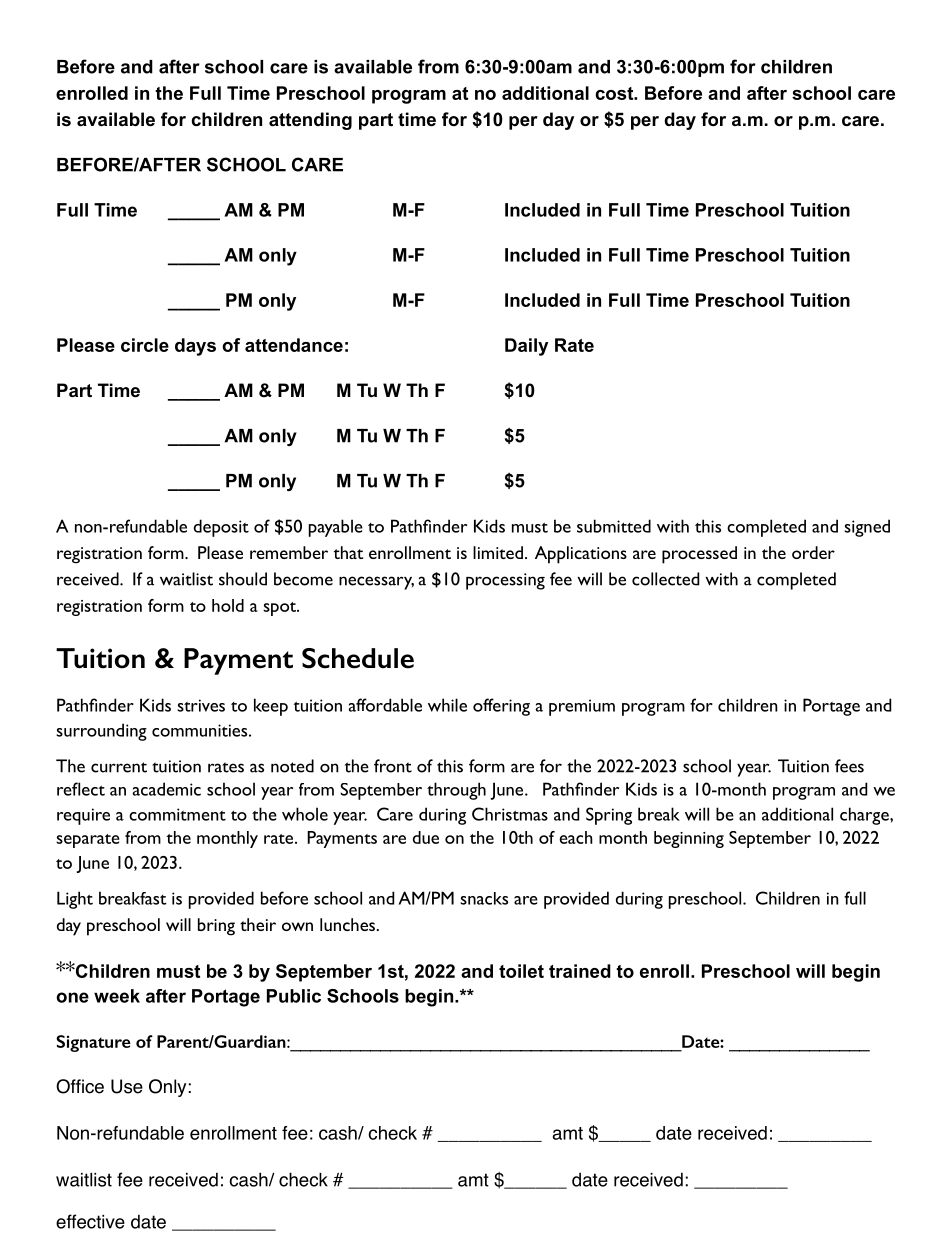 The image size is (952, 1233). I want to click on processed, so click(699, 555).
